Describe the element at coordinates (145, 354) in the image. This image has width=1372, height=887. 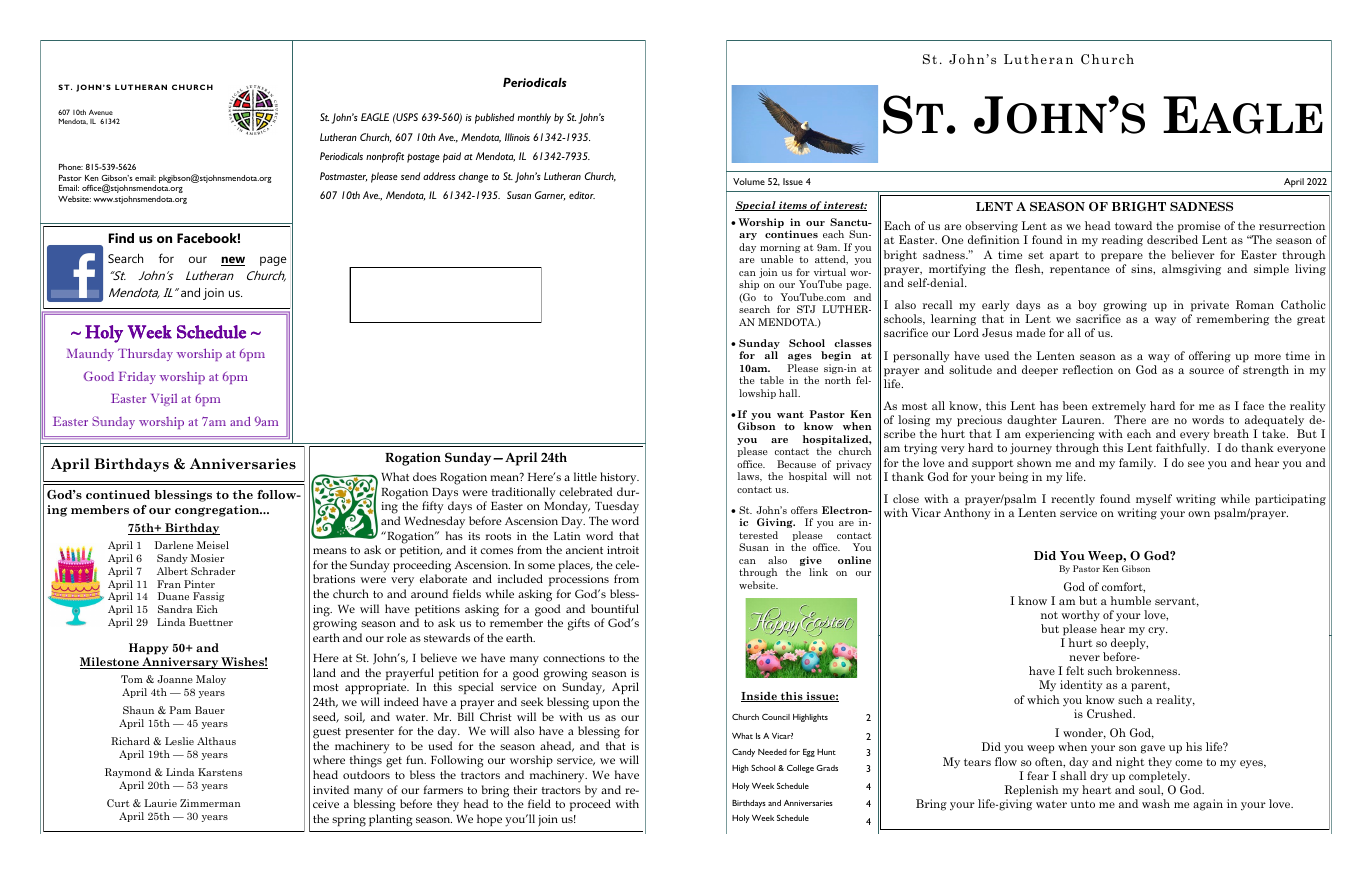
I see `Thursday` at that location.
